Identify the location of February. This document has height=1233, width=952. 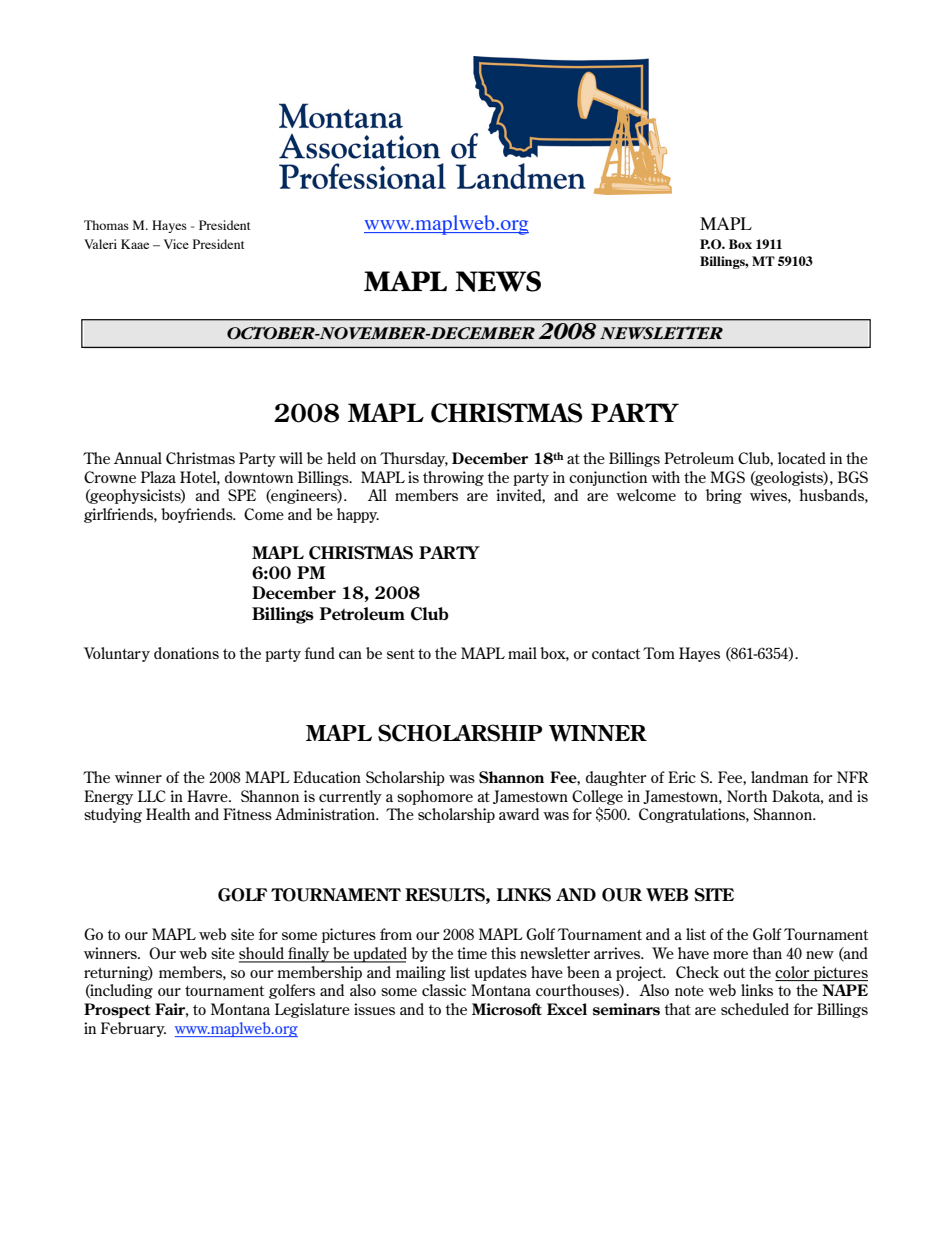
(133, 1029).
